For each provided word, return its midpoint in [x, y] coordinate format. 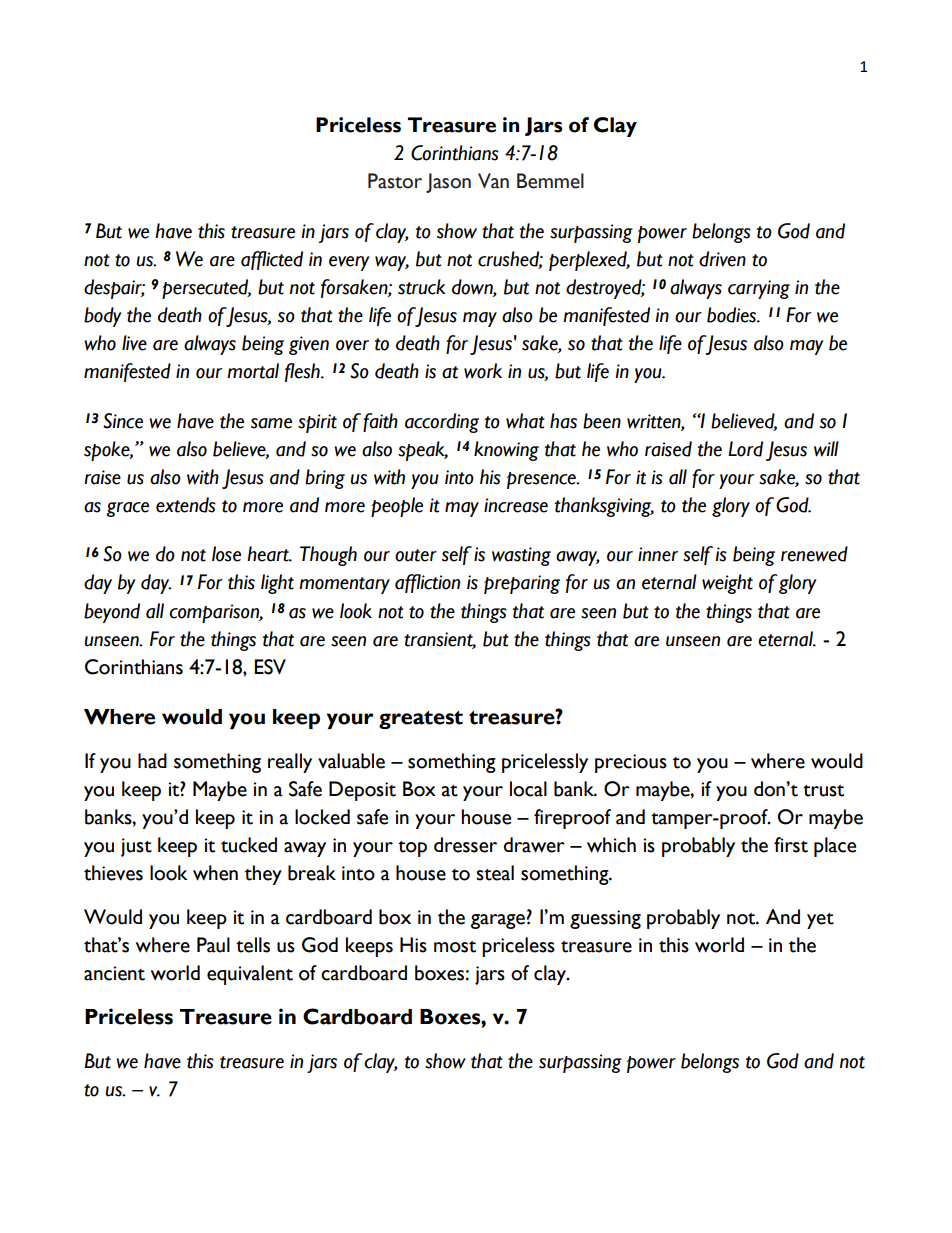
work [483, 371]
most [455, 947]
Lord [745, 449]
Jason [448, 183]
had [152, 761]
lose [226, 554]
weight [727, 584]
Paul [213, 945]
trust [823, 791]
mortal [253, 371]
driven [722, 259]
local [528, 789]
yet [820, 921]
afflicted [272, 260]
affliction [427, 583]
